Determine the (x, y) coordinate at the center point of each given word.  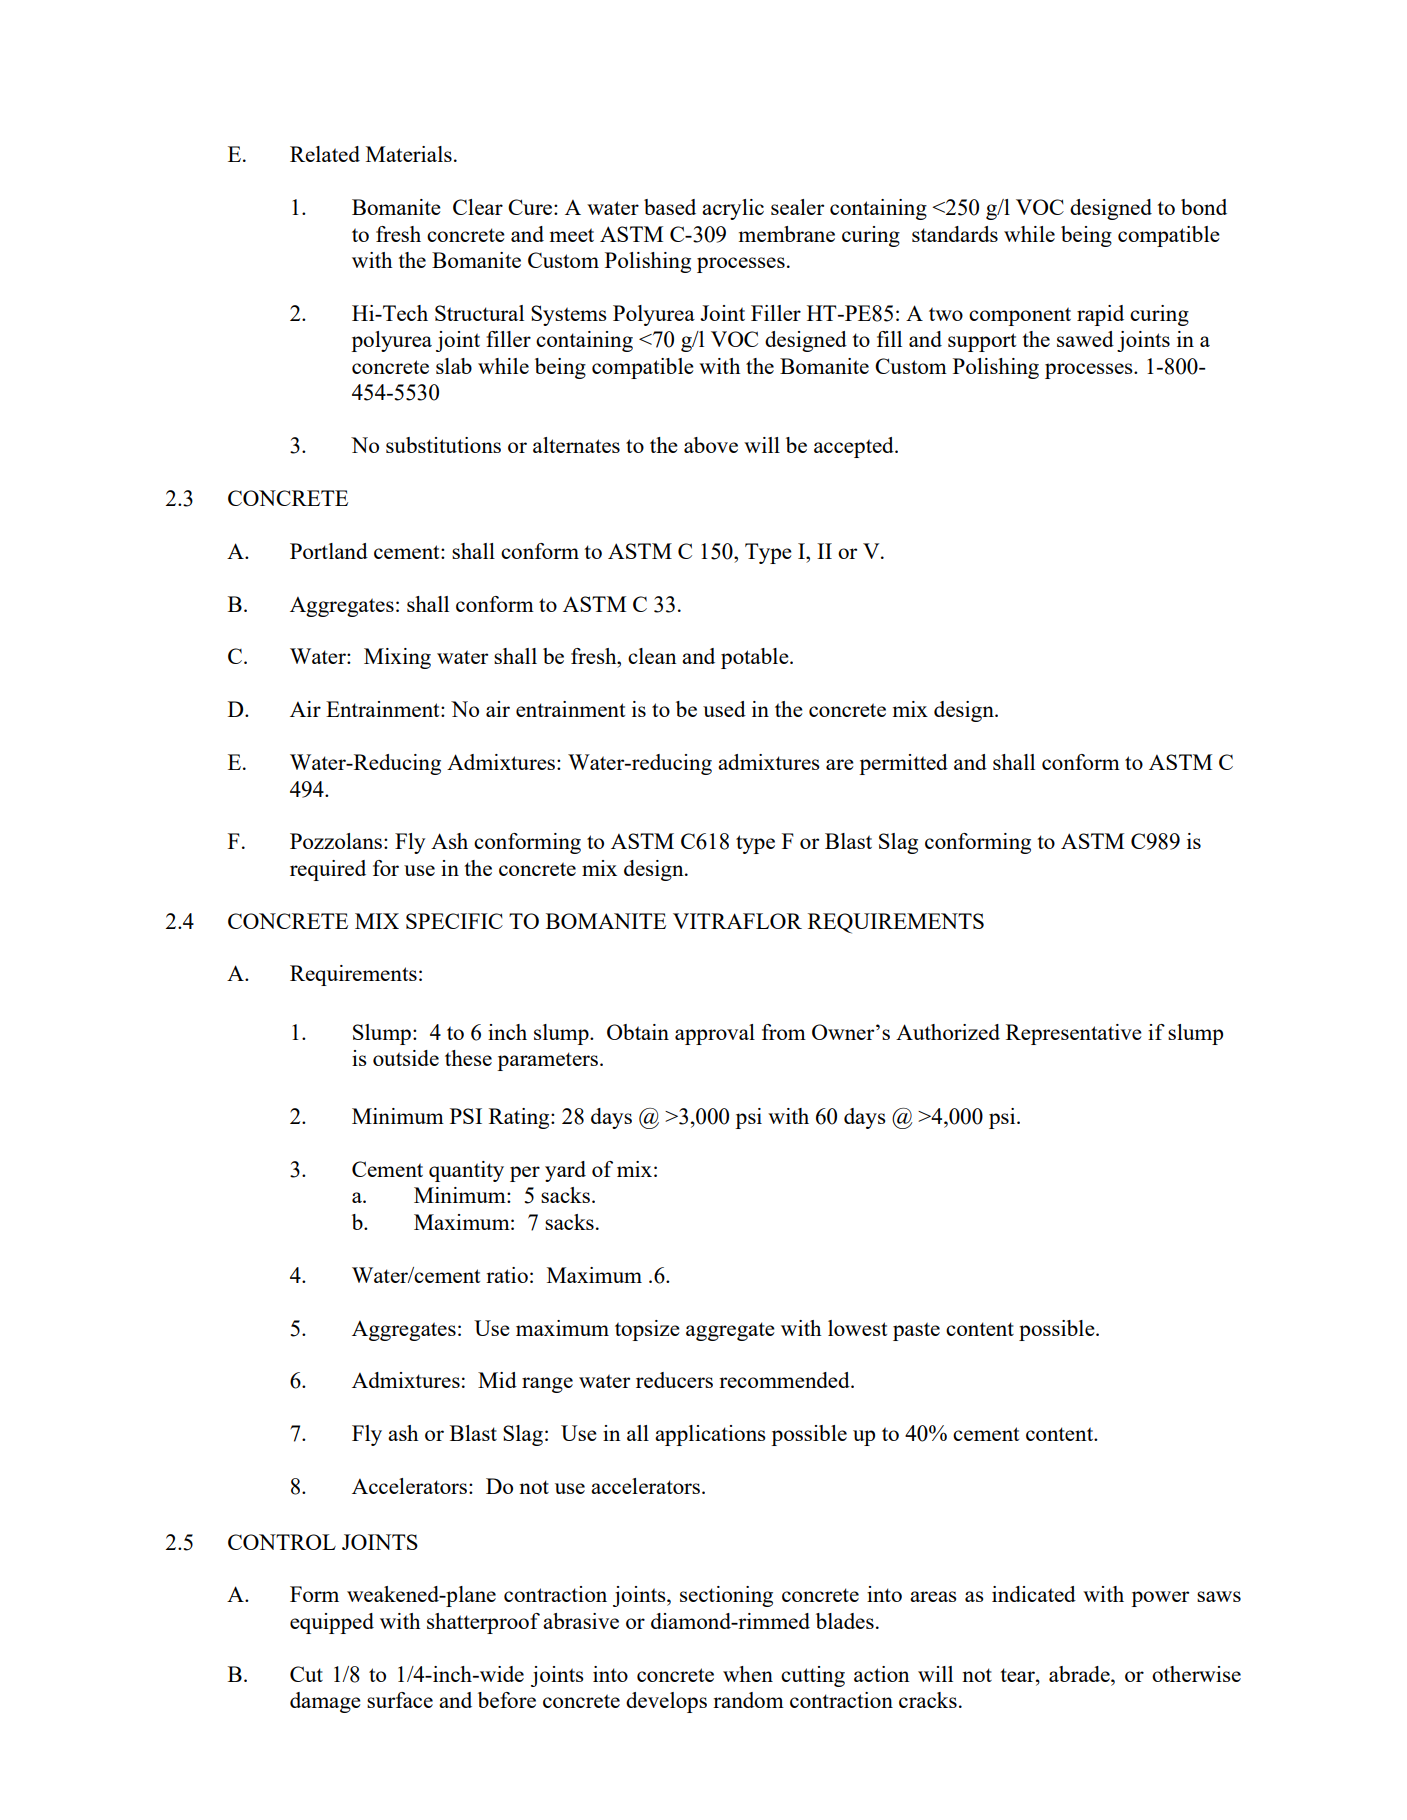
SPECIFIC (454, 921)
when (748, 1674)
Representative (1074, 1034)
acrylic (733, 209)
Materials (409, 154)
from (784, 1032)
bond (1204, 207)
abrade (1080, 1674)
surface (400, 1700)
